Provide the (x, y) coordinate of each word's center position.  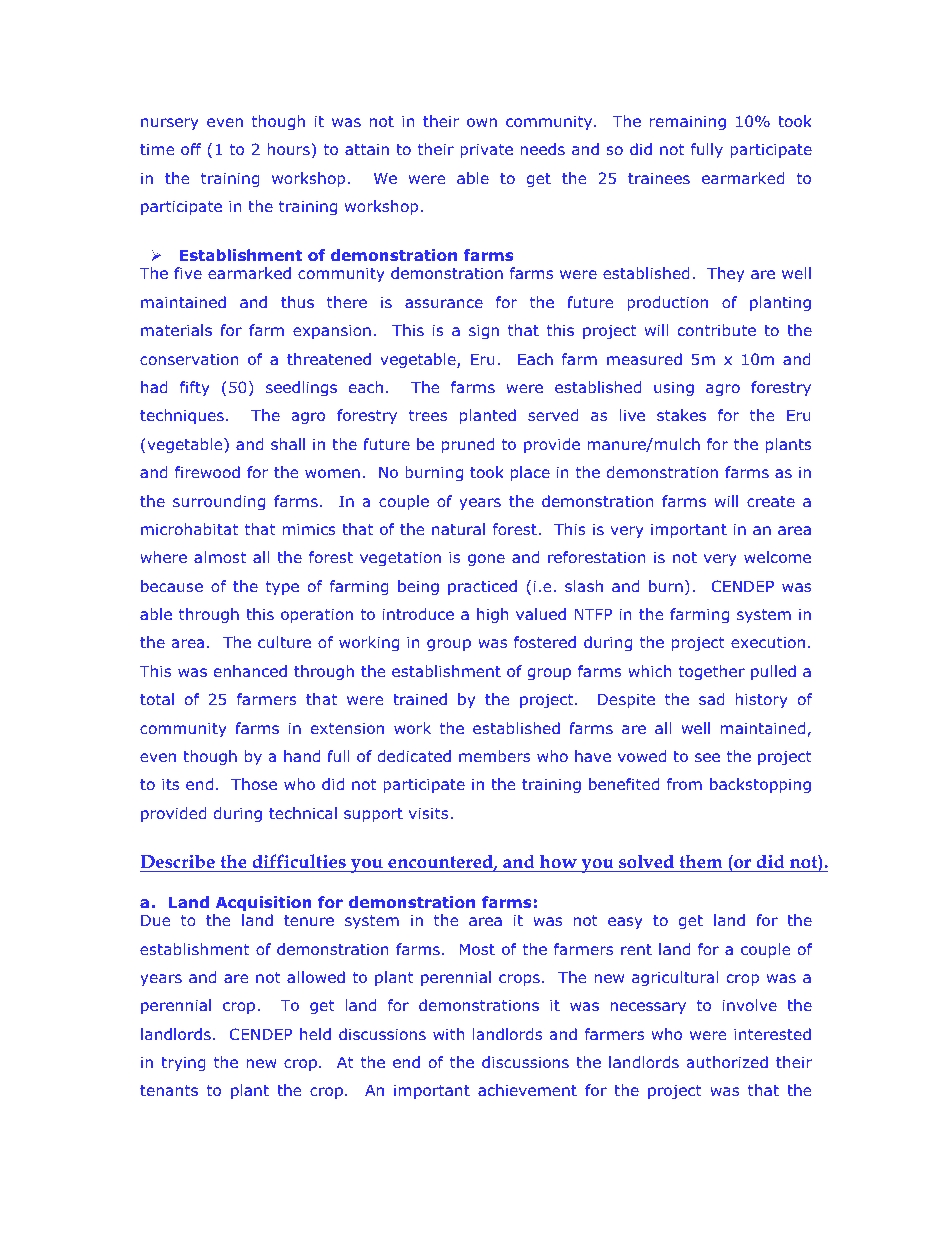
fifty (195, 388)
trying (183, 1063)
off (191, 149)
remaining (688, 122)
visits (430, 813)
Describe (177, 861)
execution (768, 642)
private (486, 150)
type (282, 588)
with (448, 1034)
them (701, 861)
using (674, 388)
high (492, 615)
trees (428, 415)
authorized (727, 1062)
